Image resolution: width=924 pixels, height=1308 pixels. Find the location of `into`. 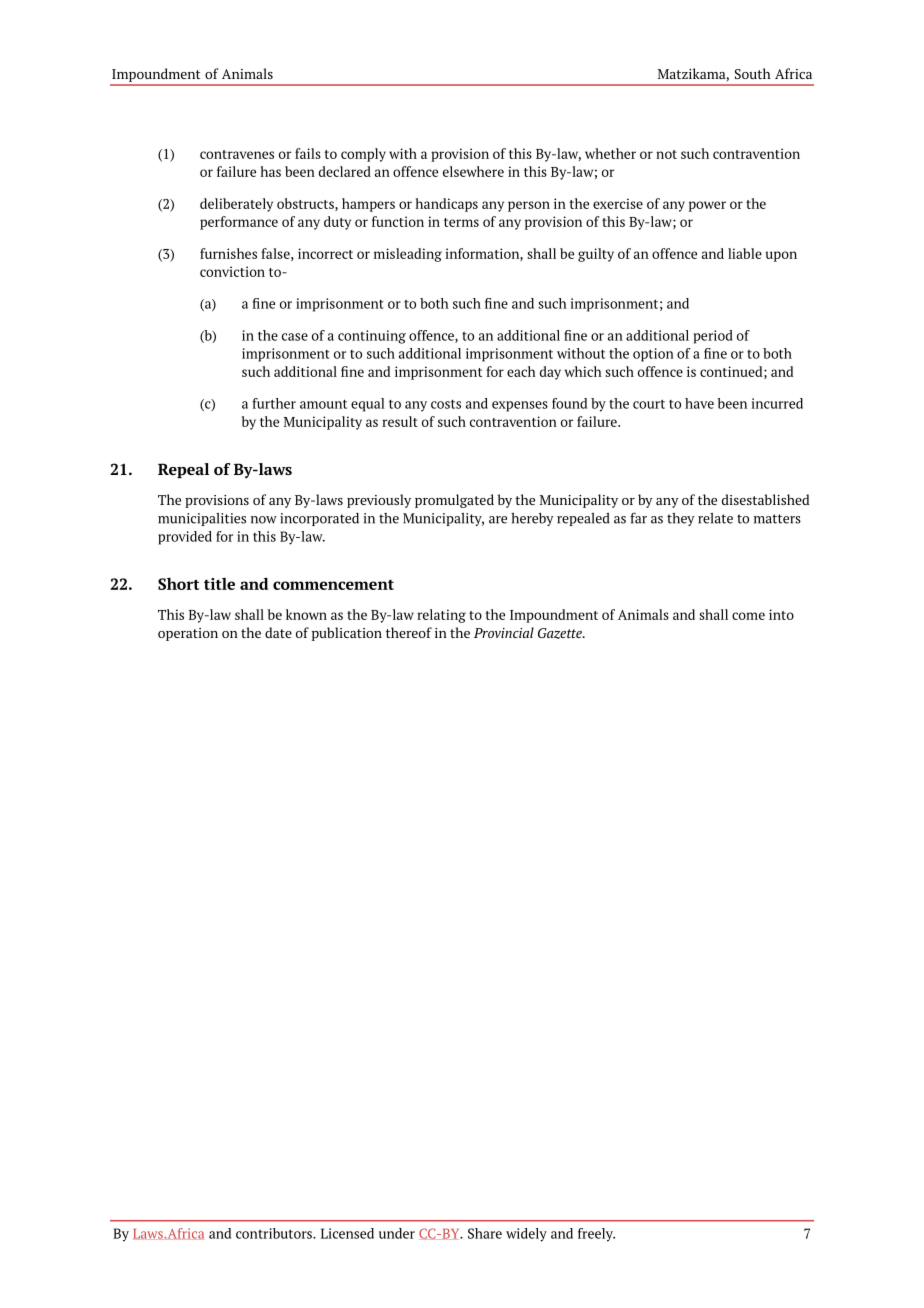

into is located at coordinates (781, 614).
